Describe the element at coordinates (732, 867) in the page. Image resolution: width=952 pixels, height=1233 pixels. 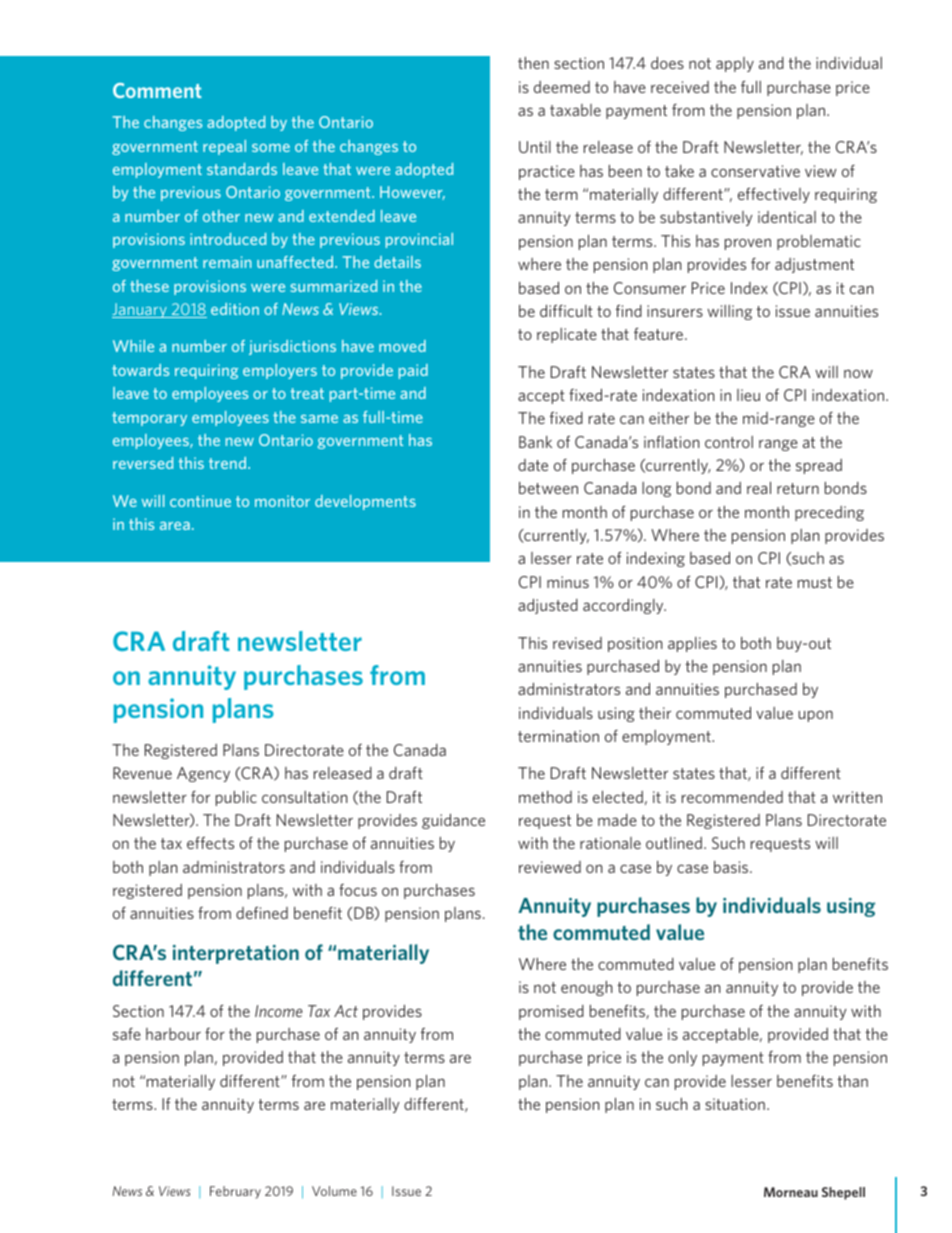
I see `basis` at that location.
